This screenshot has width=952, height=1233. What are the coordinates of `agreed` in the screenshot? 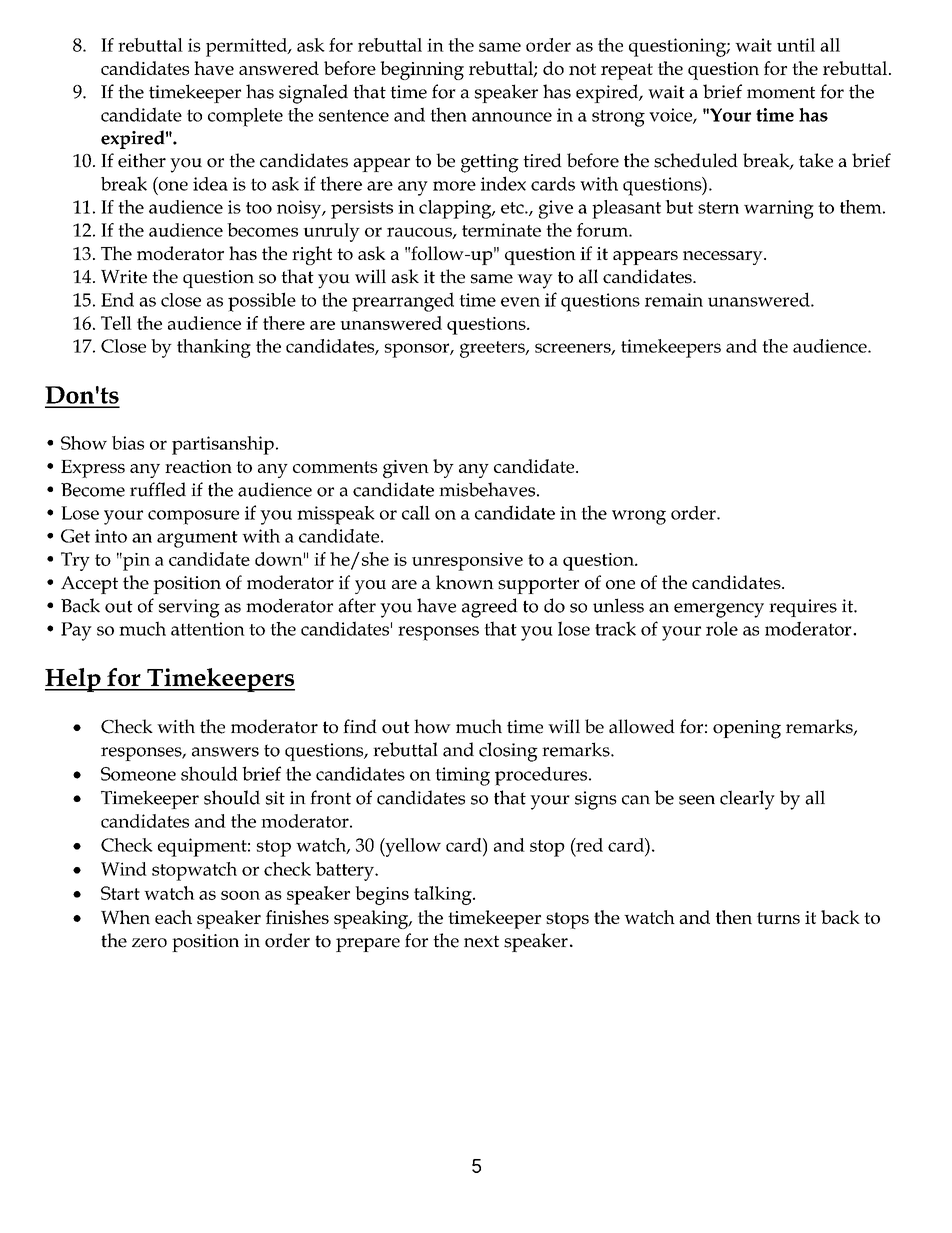 It's located at (490, 608).
